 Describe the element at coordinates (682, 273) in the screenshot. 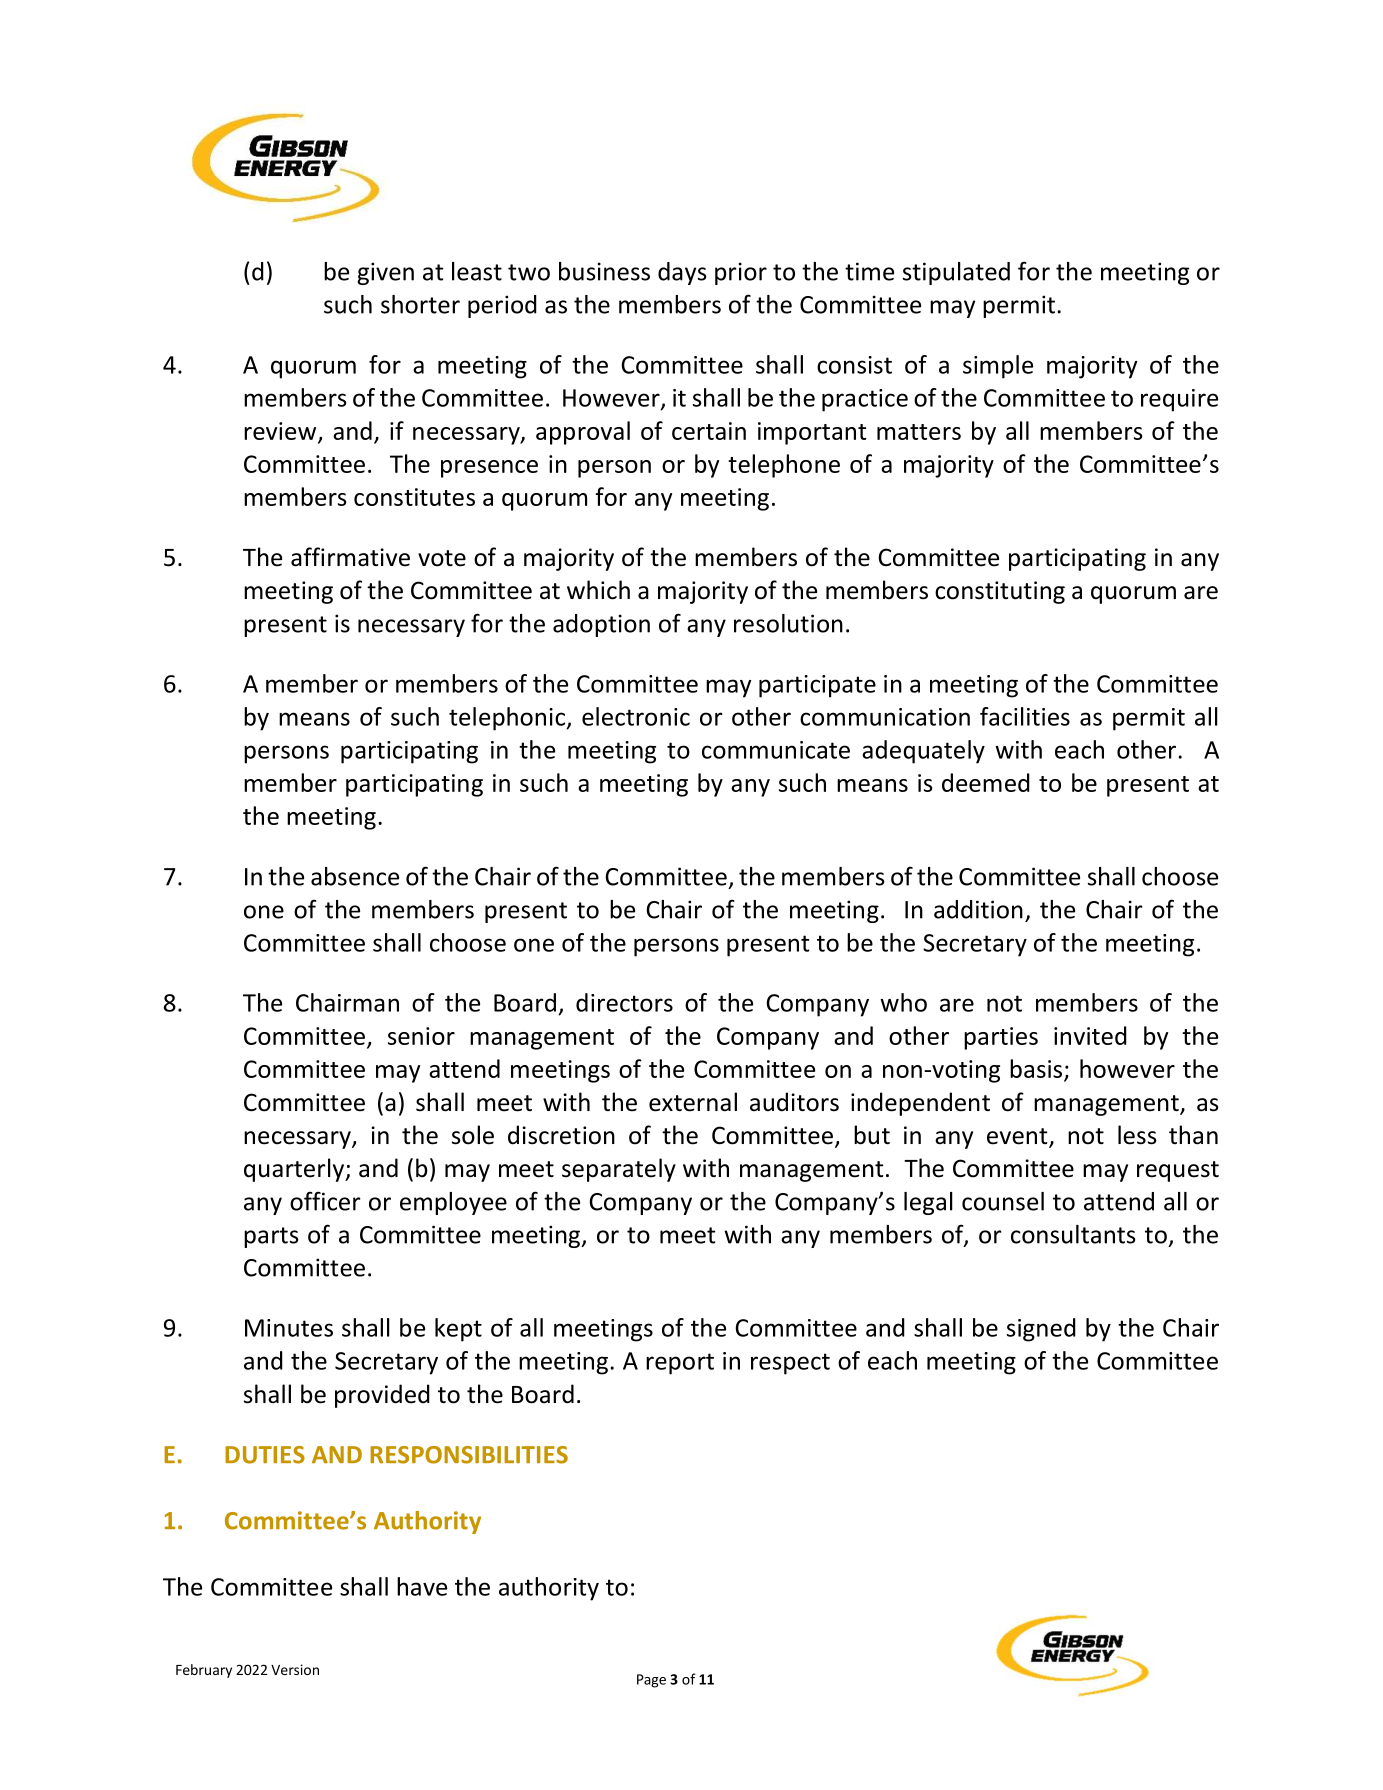

I see `days` at that location.
